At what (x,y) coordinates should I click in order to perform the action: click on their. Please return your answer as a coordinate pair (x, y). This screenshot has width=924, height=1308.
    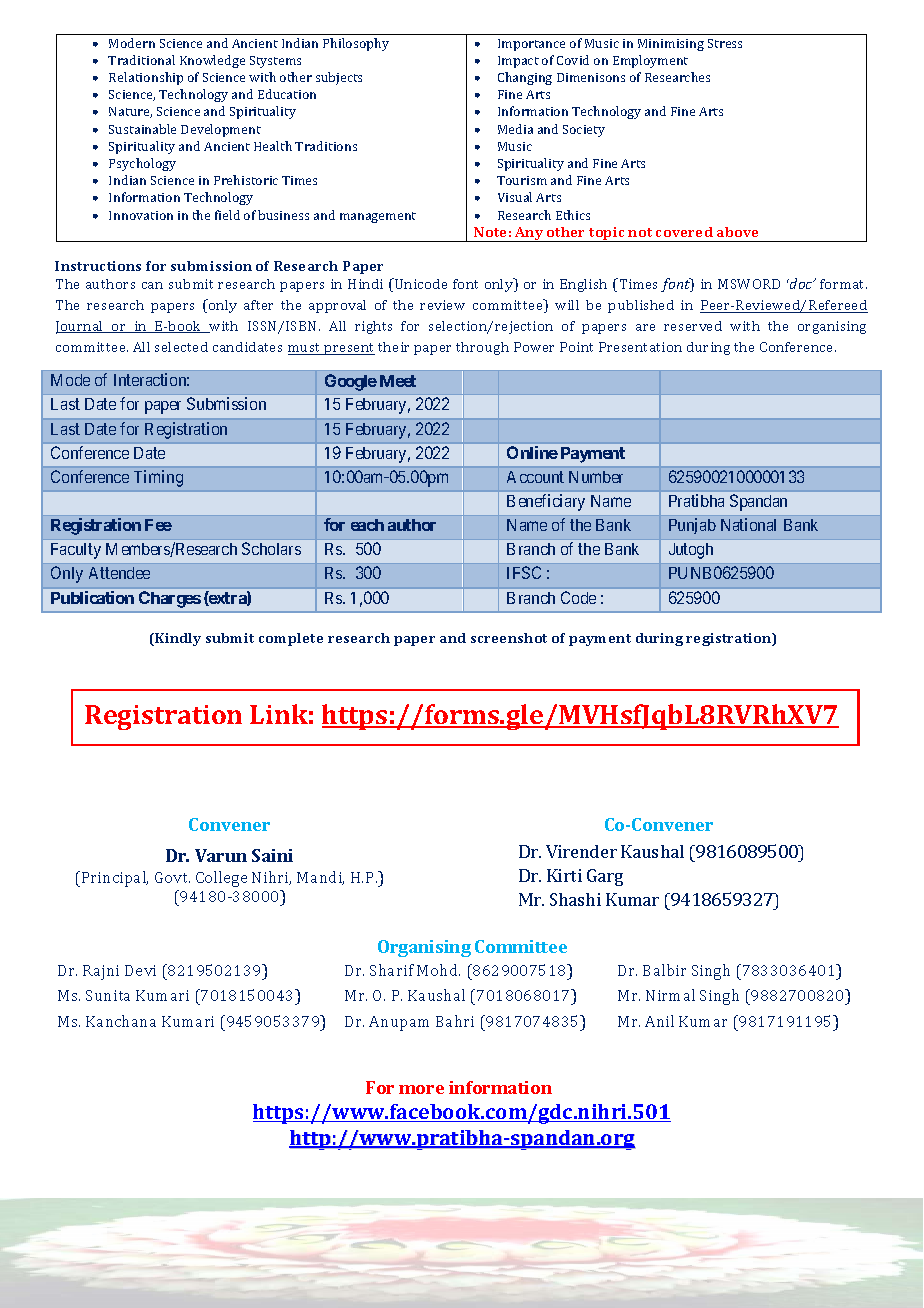
    Looking at the image, I should click on (393, 347).
